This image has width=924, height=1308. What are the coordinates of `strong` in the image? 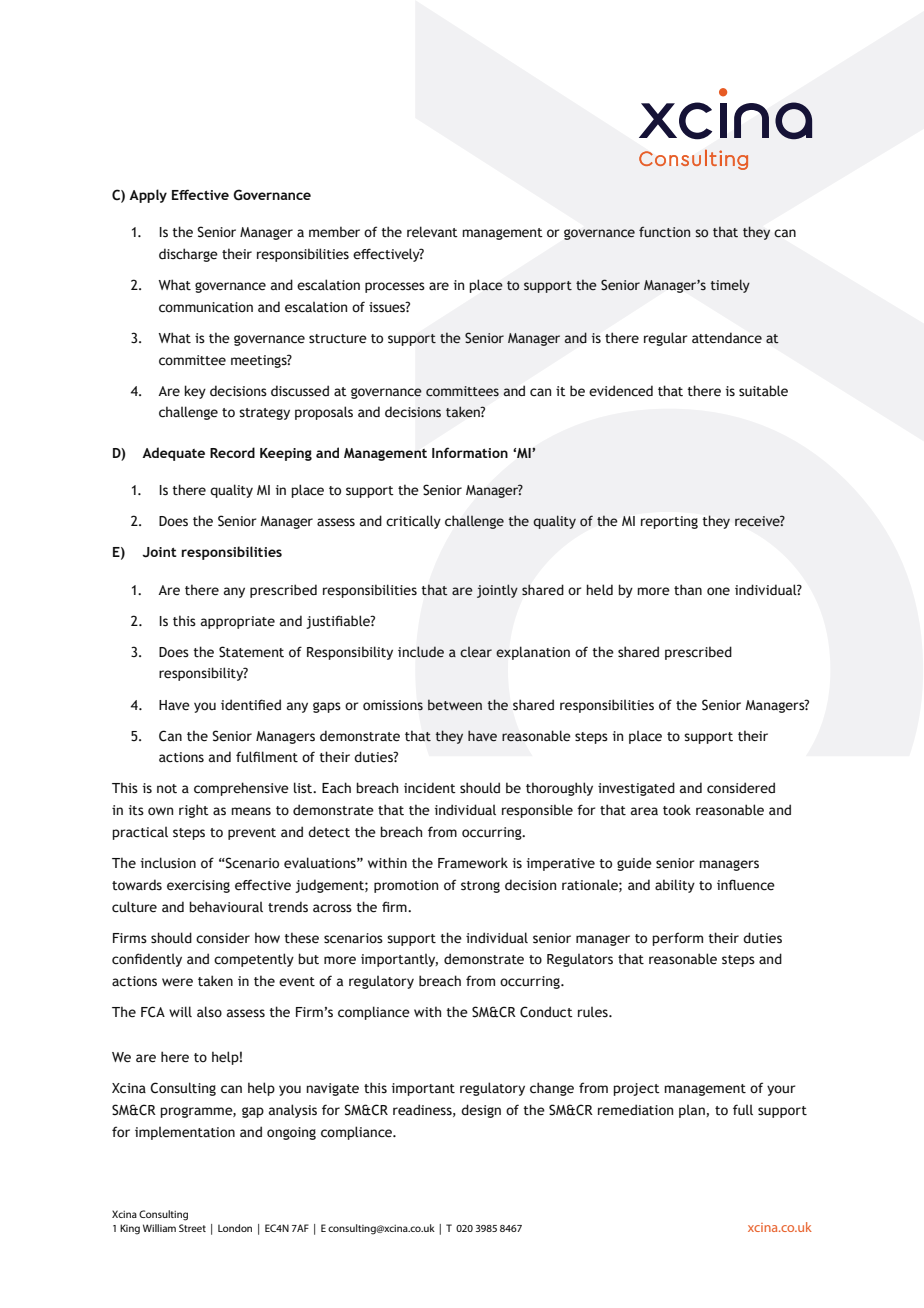 It's located at (480, 887).
